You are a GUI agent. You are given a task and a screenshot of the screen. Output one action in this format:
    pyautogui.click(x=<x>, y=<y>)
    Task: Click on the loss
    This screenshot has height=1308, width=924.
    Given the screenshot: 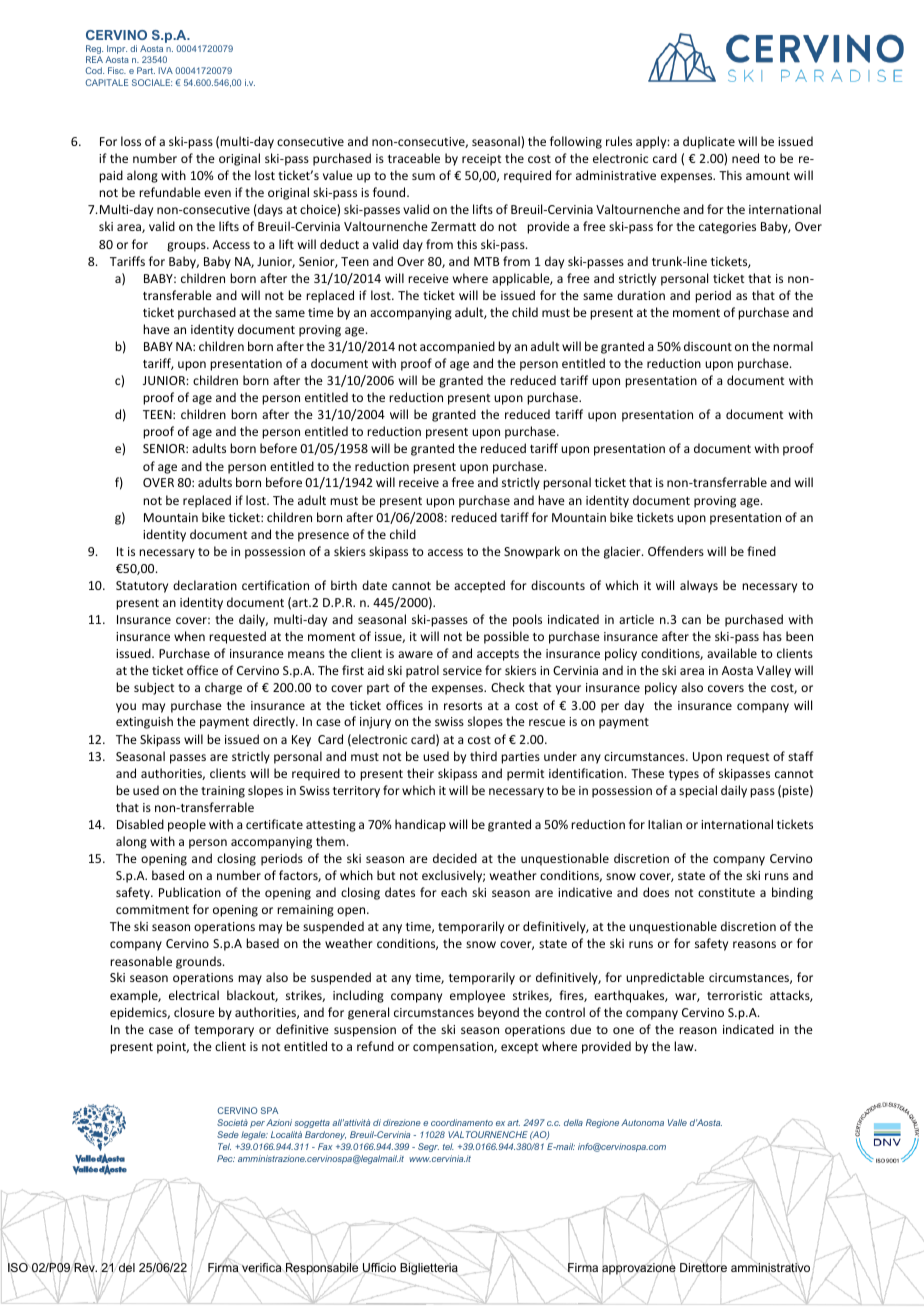 What is the action you would take?
    pyautogui.click(x=131, y=141)
